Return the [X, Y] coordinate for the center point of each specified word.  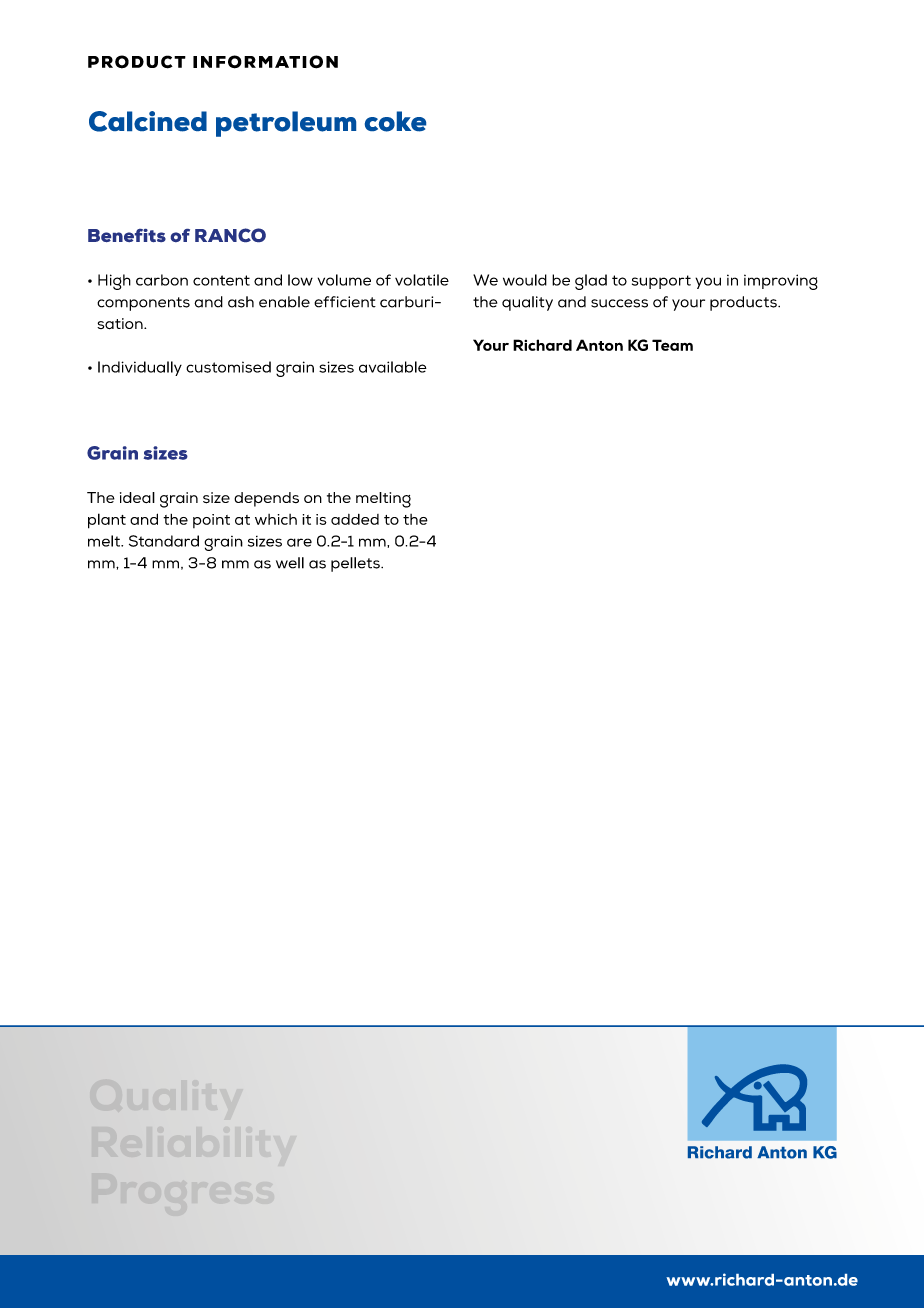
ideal [137, 497]
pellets [356, 564]
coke [395, 121]
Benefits [127, 235]
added [355, 519]
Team [672, 345]
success [619, 303]
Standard [164, 541]
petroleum [286, 124]
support [661, 282]
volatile [422, 280]
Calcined [148, 121]
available [393, 367]
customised [228, 367]
